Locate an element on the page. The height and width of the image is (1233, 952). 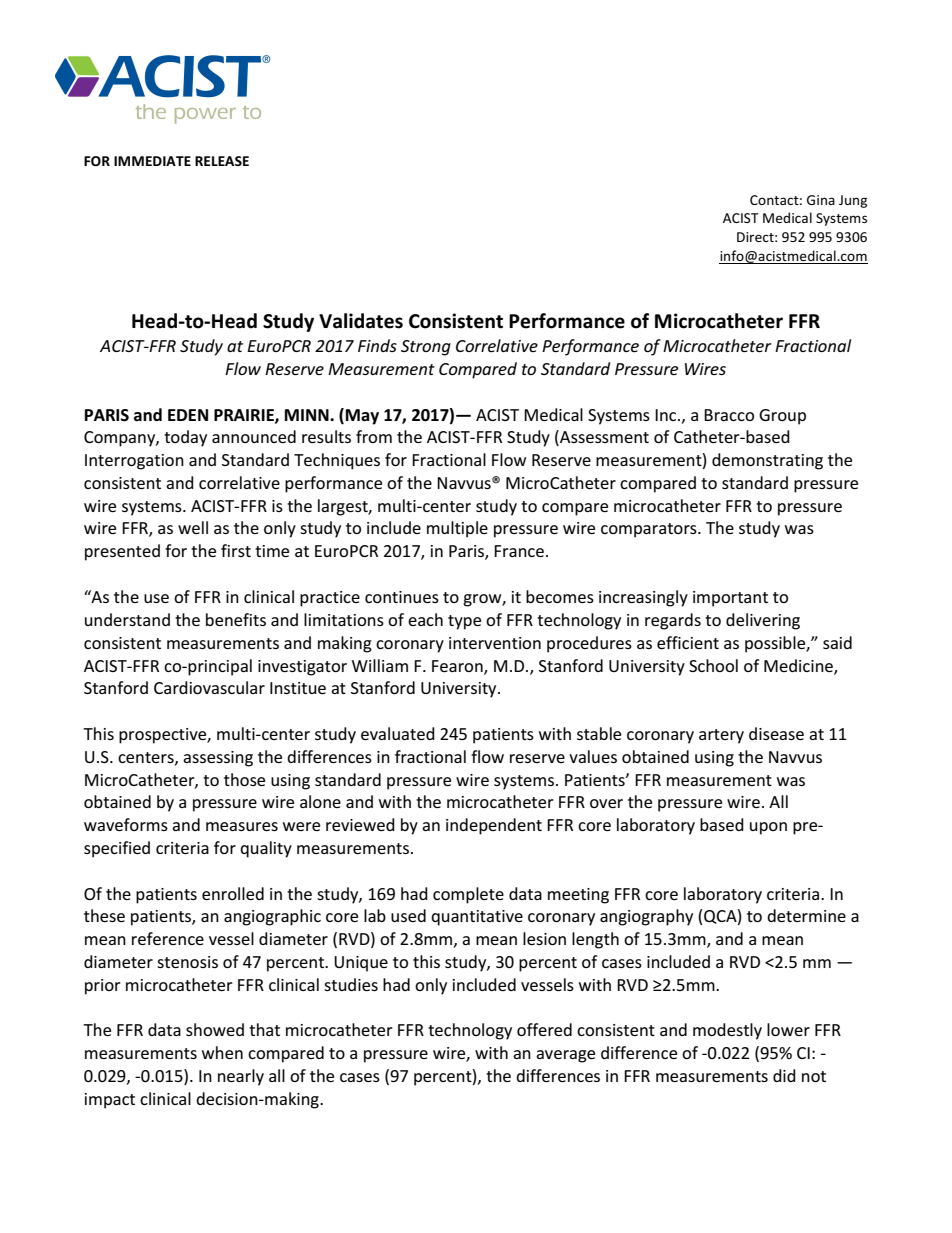
assessing is located at coordinates (218, 759).
